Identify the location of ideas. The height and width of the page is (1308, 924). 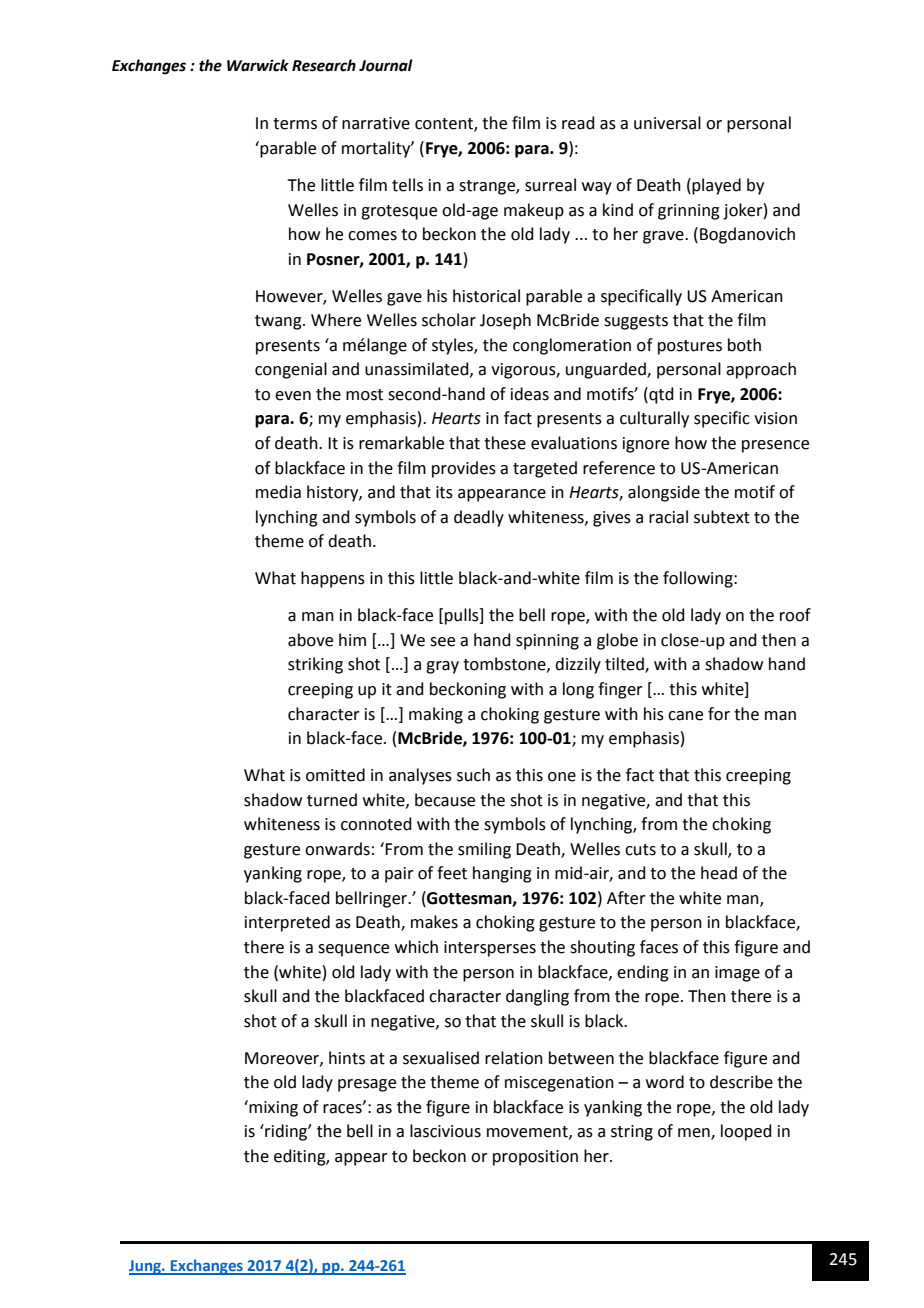
(530, 394).
